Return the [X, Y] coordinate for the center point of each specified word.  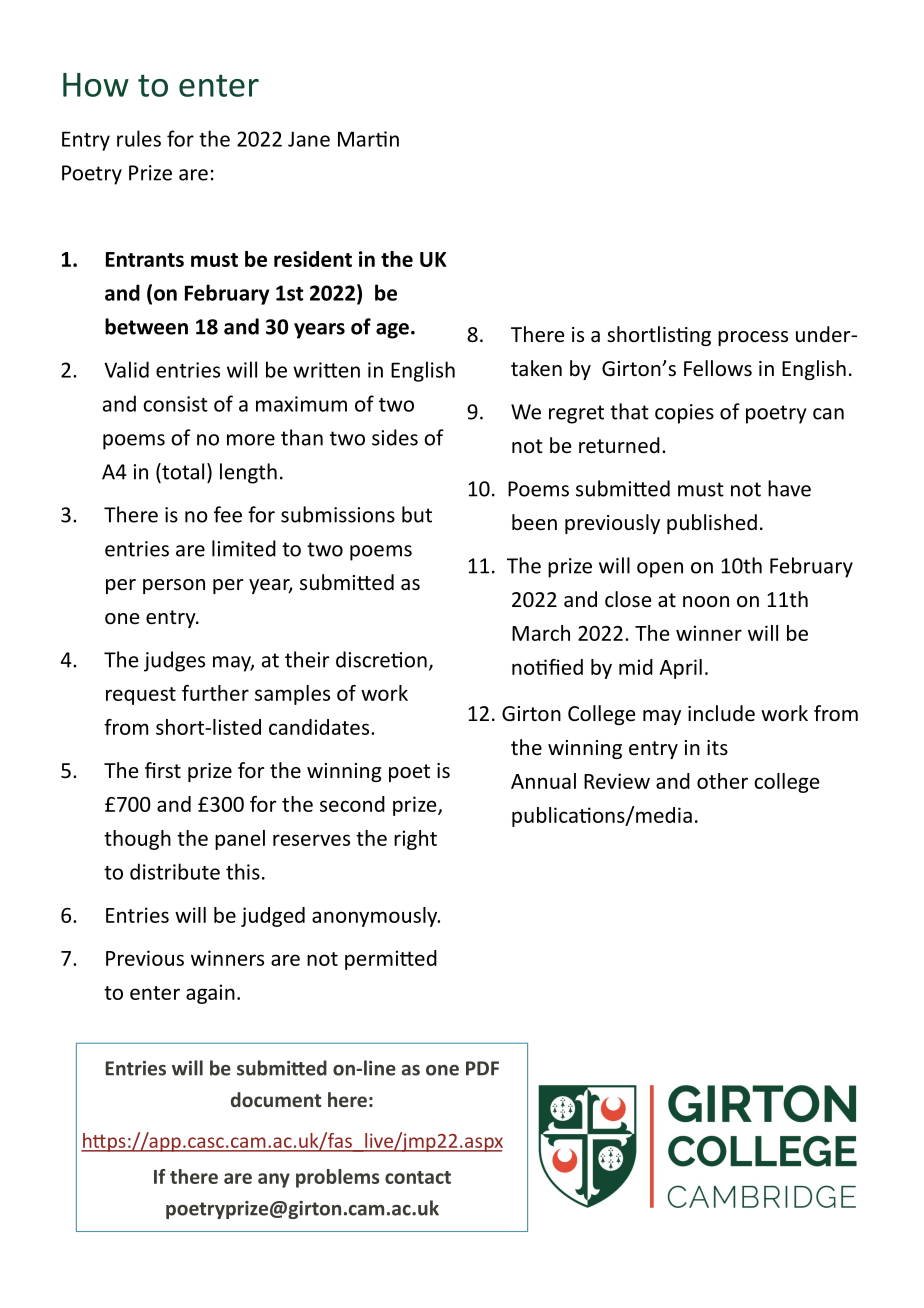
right [415, 840]
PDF [482, 1068]
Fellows [718, 368]
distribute [175, 871]
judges [174, 661]
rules [139, 138]
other [722, 781]
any [274, 1180]
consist [175, 404]
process [753, 338]
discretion [381, 659]
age [392, 331]
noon [706, 602]
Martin [368, 139]
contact [418, 1177]
